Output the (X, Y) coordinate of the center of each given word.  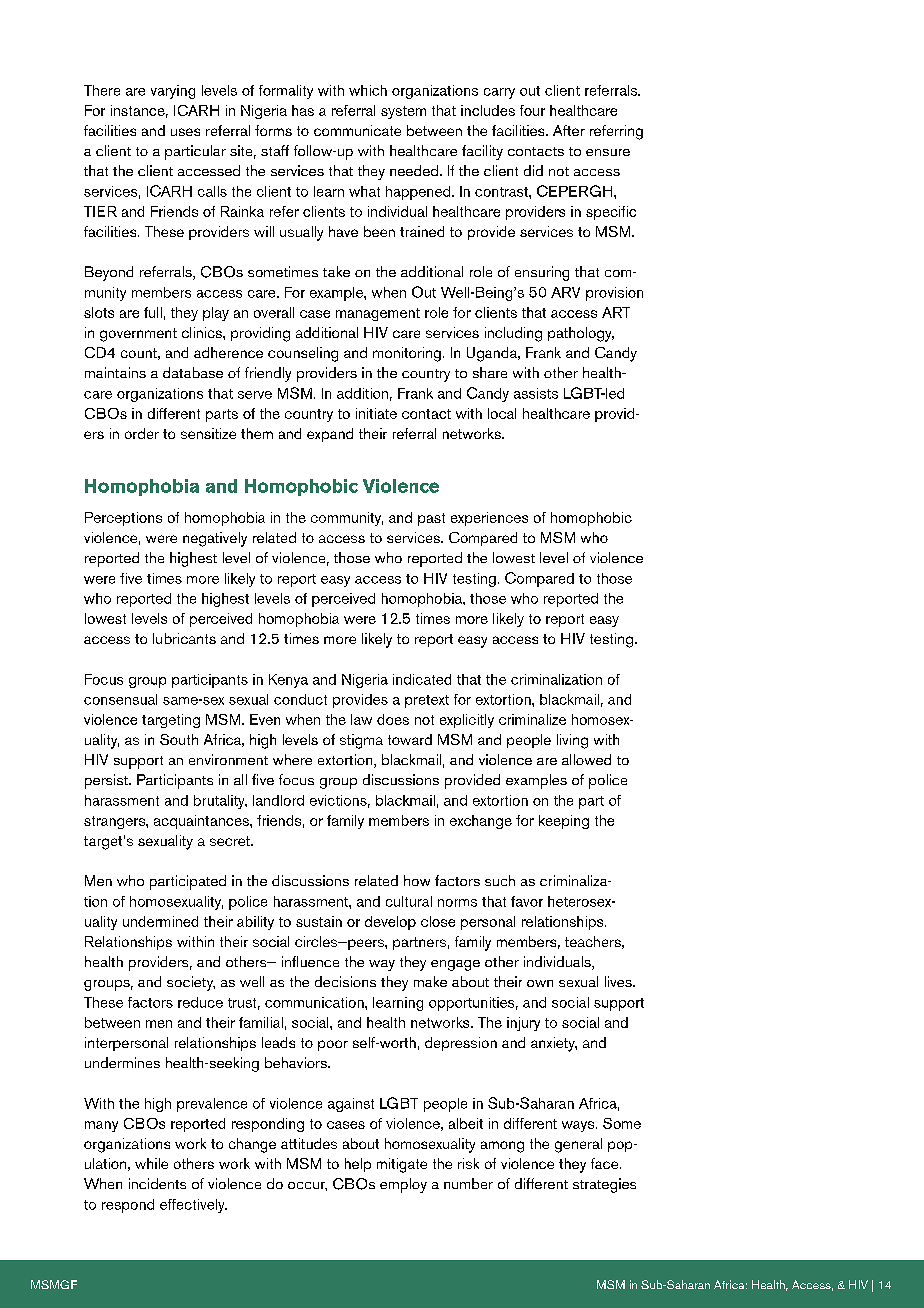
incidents (157, 1183)
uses (185, 132)
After (569, 130)
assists (536, 393)
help (358, 1165)
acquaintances (202, 822)
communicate (357, 130)
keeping (564, 822)
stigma (361, 741)
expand (330, 435)
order (142, 433)
